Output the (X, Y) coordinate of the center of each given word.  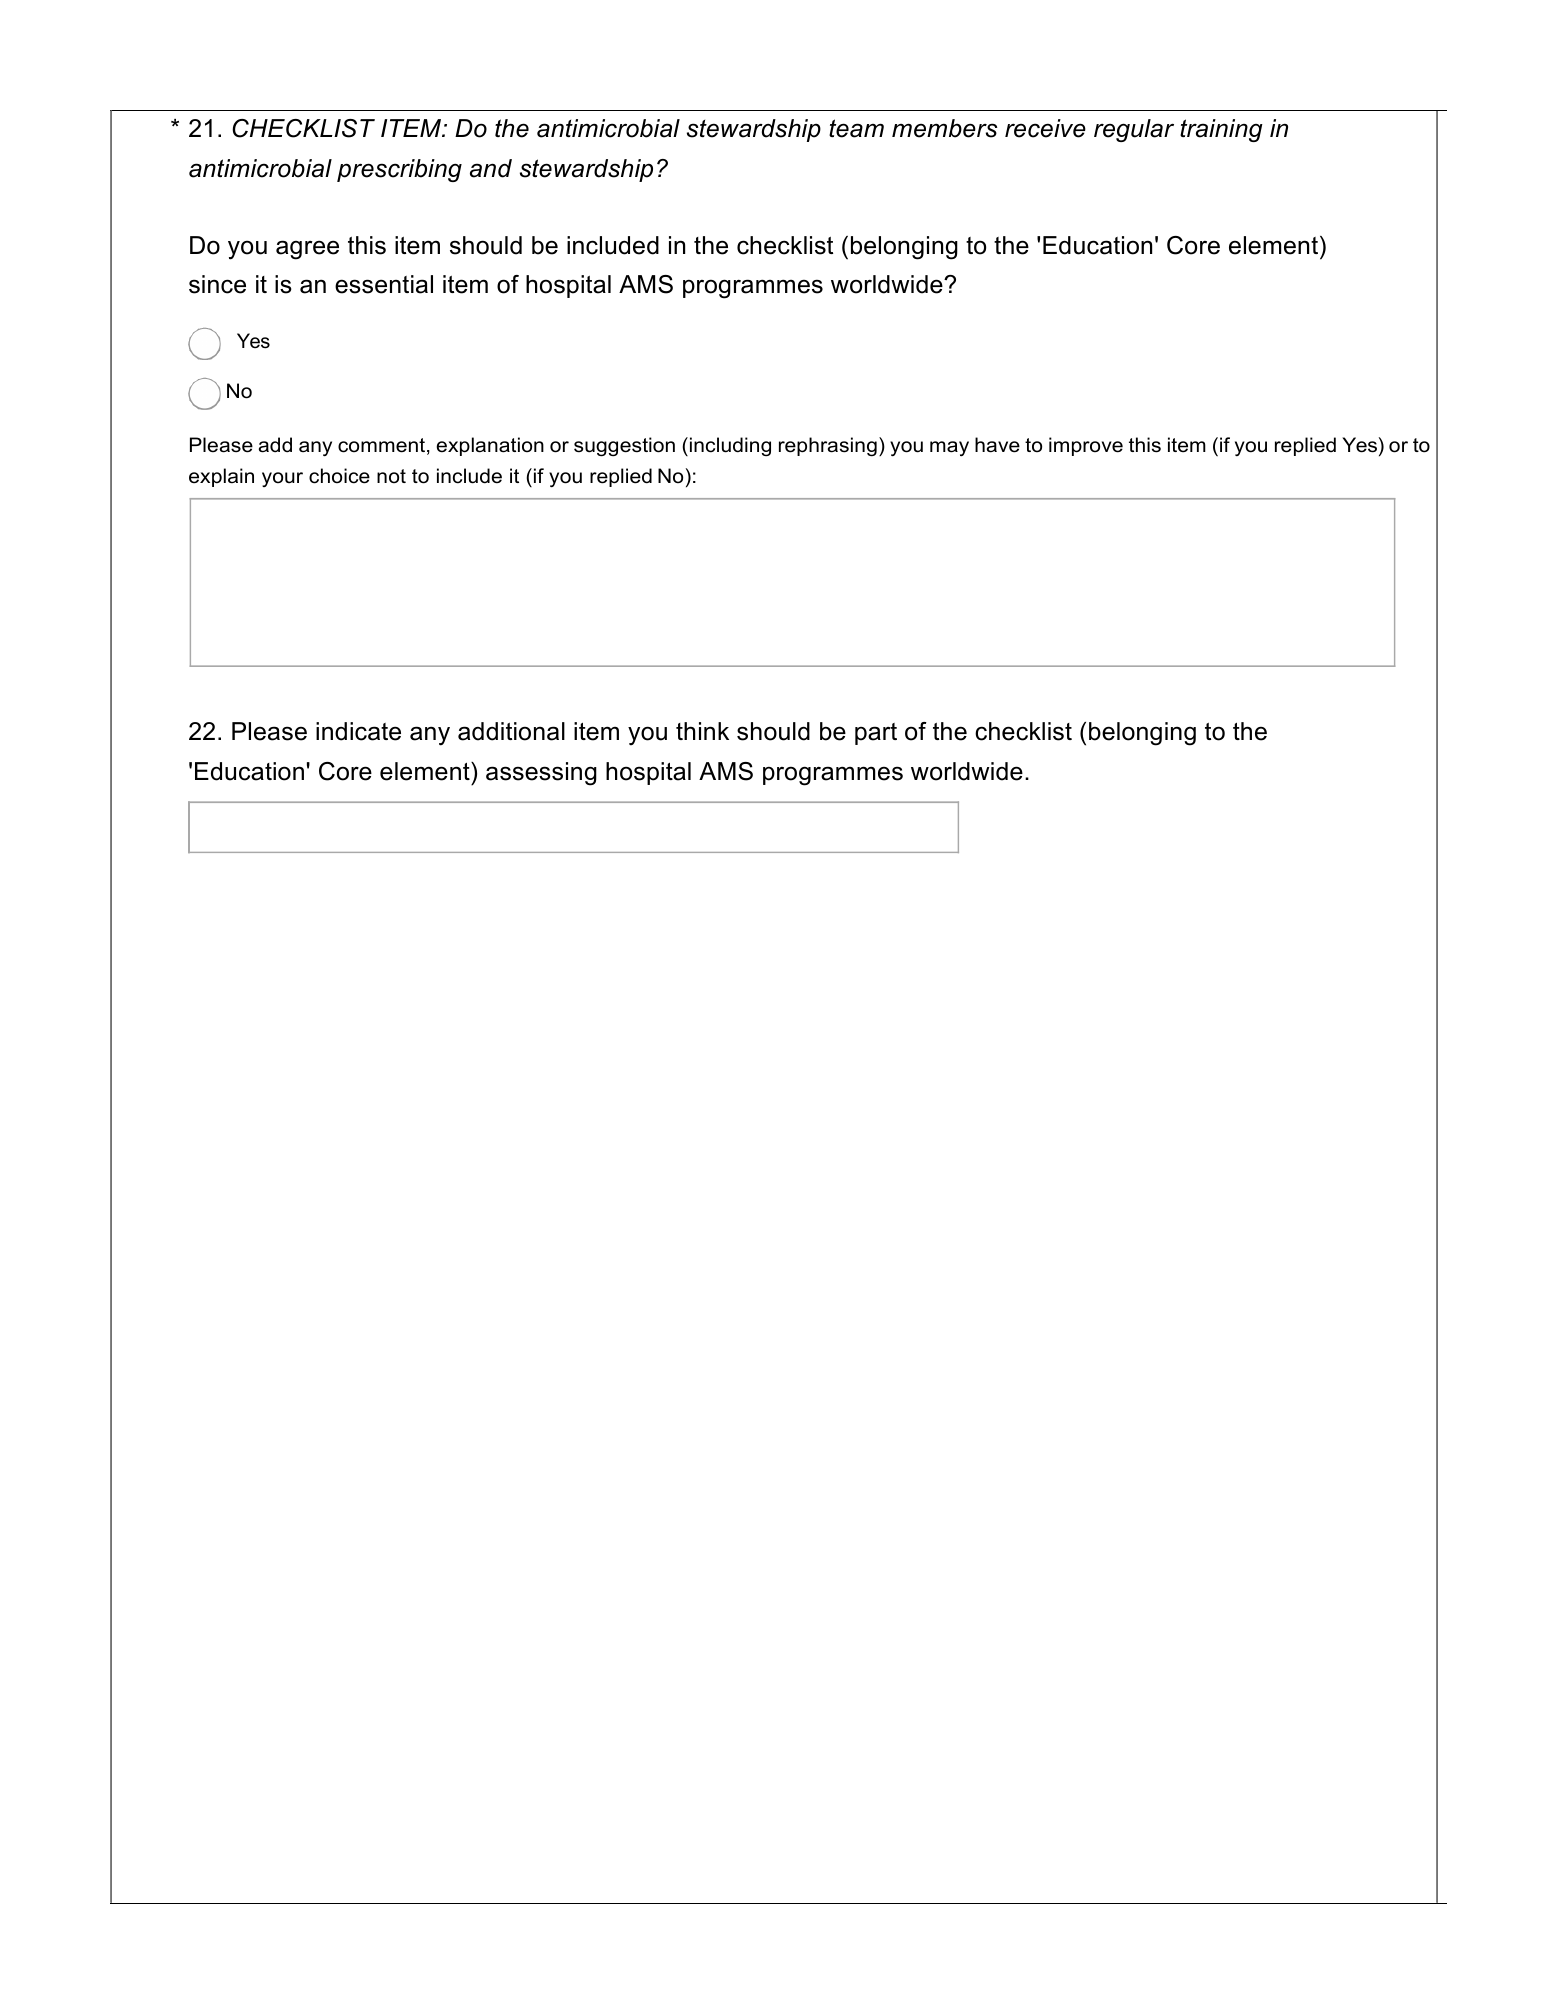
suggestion (624, 447)
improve (1086, 446)
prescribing (399, 170)
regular (1134, 130)
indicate (358, 731)
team (856, 128)
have (997, 445)
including (730, 446)
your (282, 479)
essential (384, 284)
